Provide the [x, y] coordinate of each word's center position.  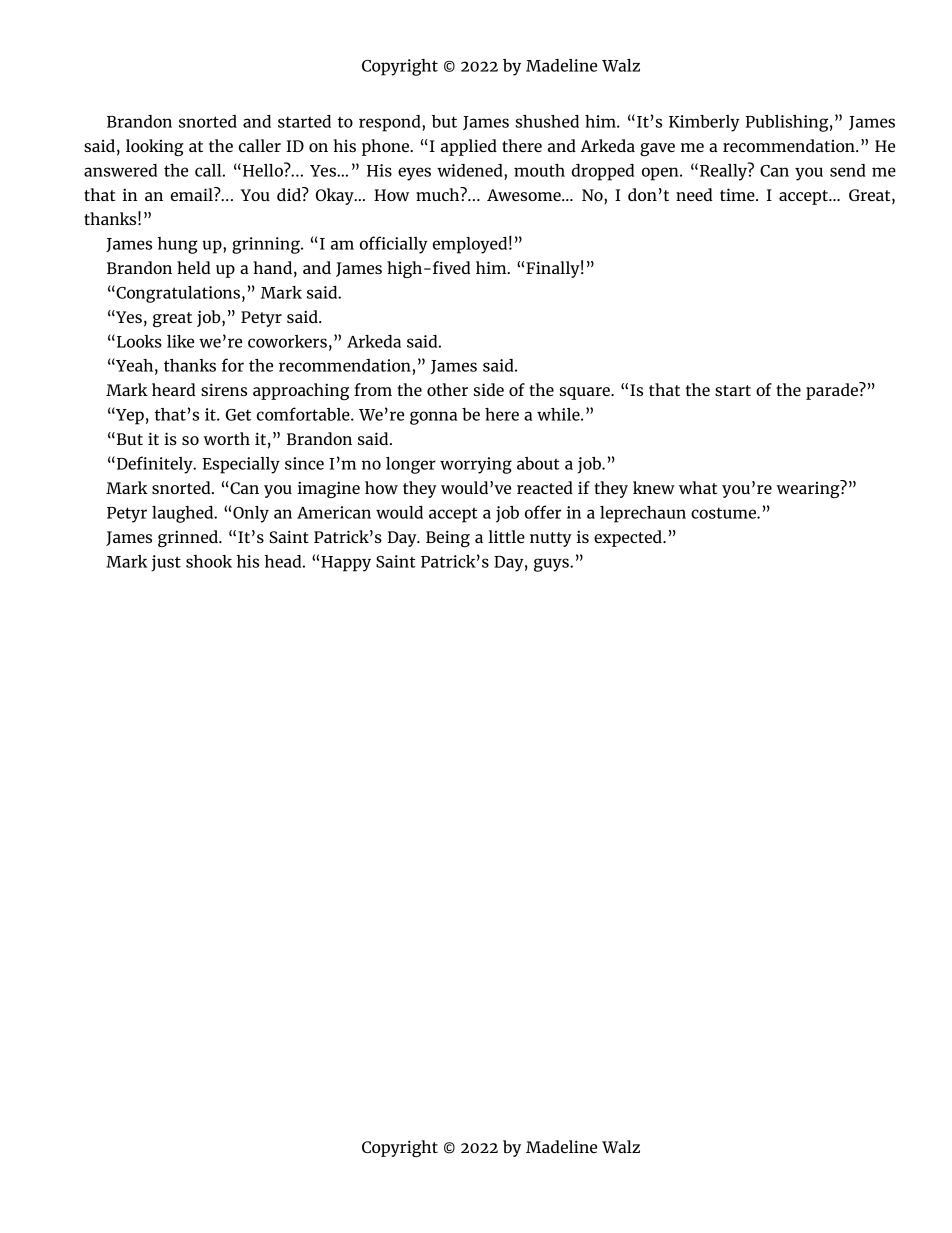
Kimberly [704, 123]
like [180, 341]
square [586, 393]
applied [469, 147]
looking [155, 147]
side [489, 389]
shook [209, 561]
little [506, 536]
